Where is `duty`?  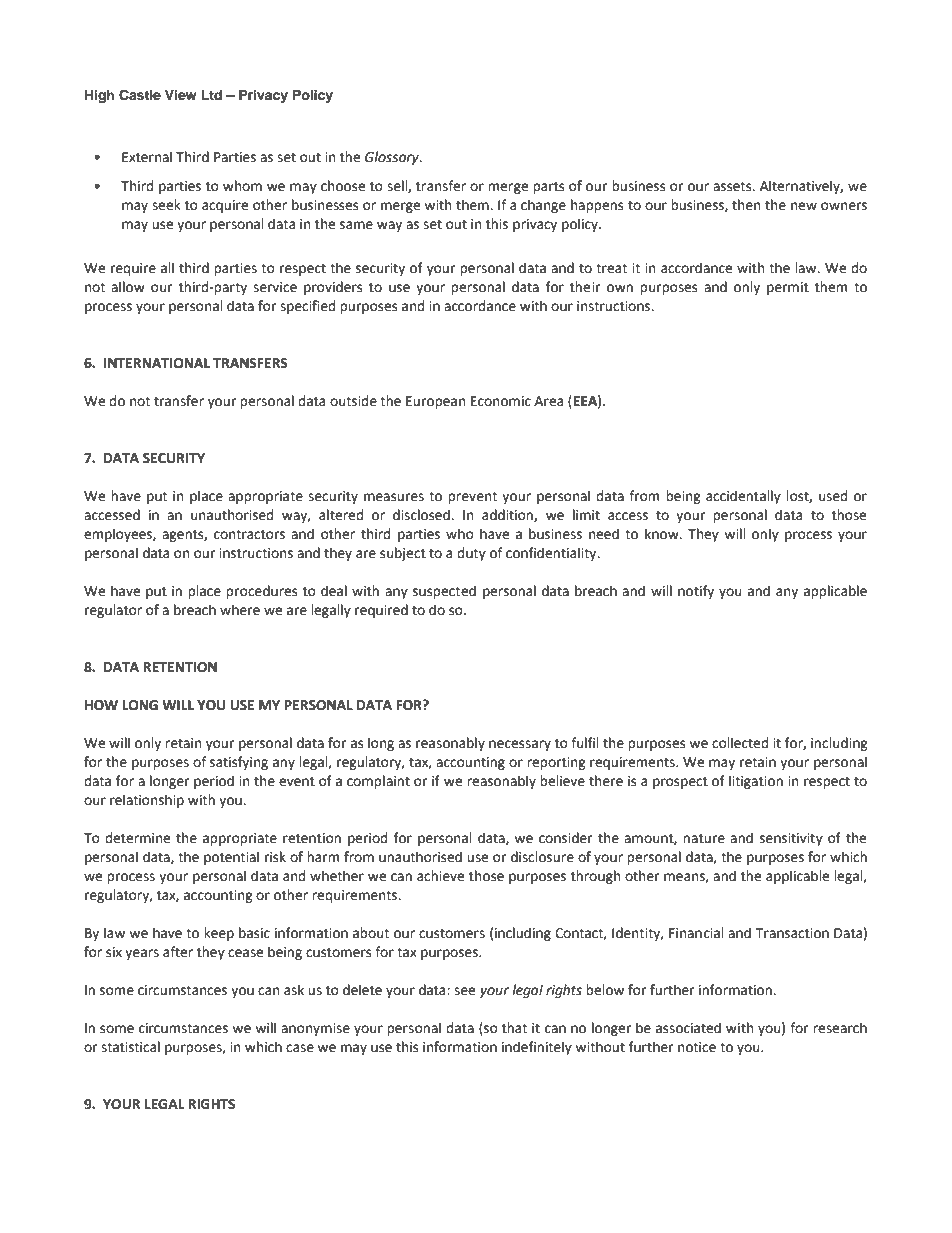
duty is located at coordinates (471, 554).
